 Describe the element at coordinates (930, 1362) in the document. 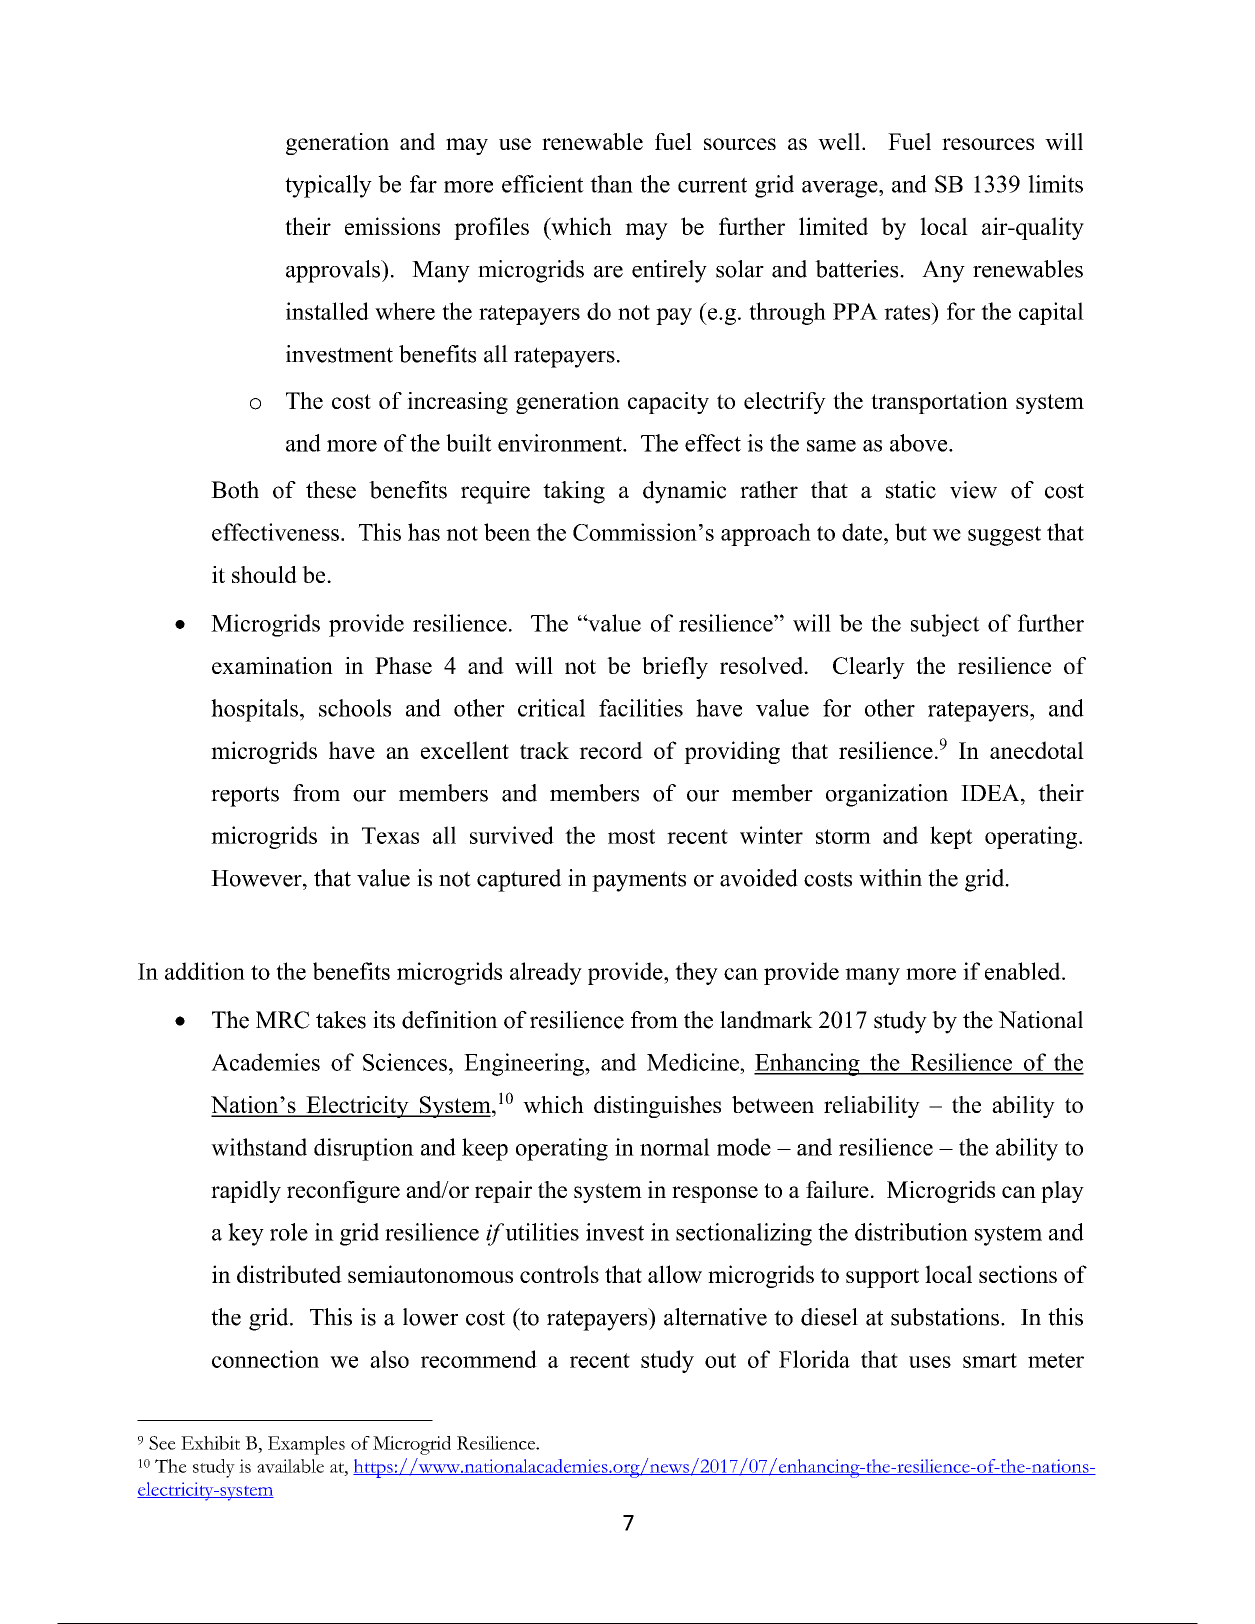

I see `uses` at that location.
